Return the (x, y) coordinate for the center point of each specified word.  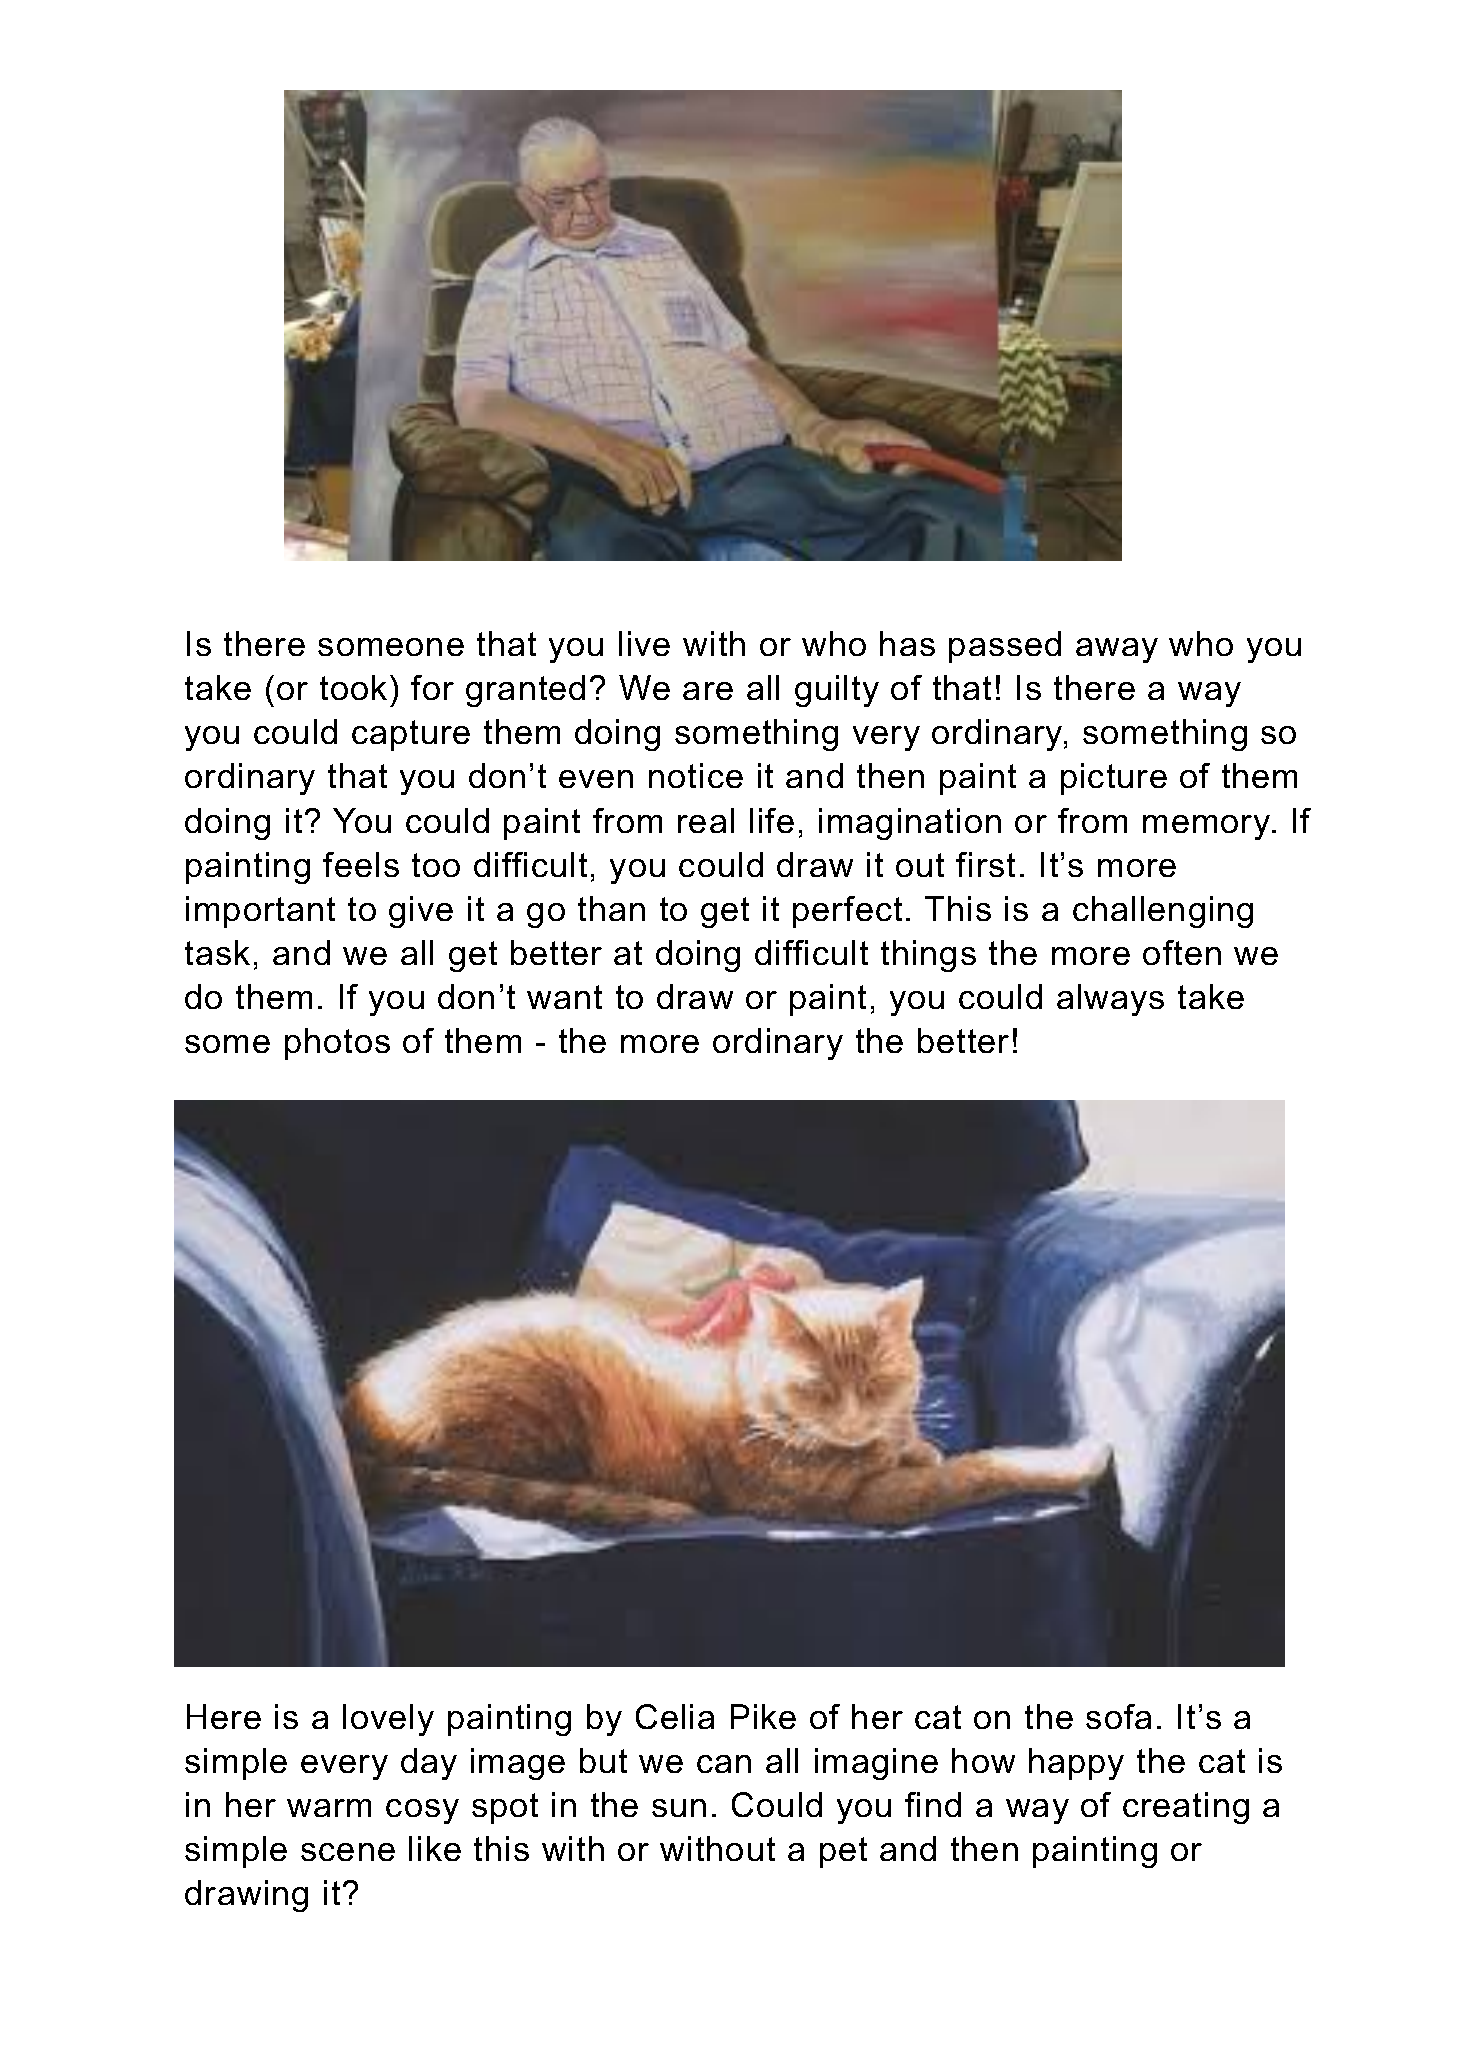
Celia (675, 1716)
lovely (388, 1720)
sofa (1118, 1716)
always (1110, 1000)
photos (337, 1044)
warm (329, 1808)
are (708, 691)
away (1117, 650)
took (353, 687)
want (564, 997)
